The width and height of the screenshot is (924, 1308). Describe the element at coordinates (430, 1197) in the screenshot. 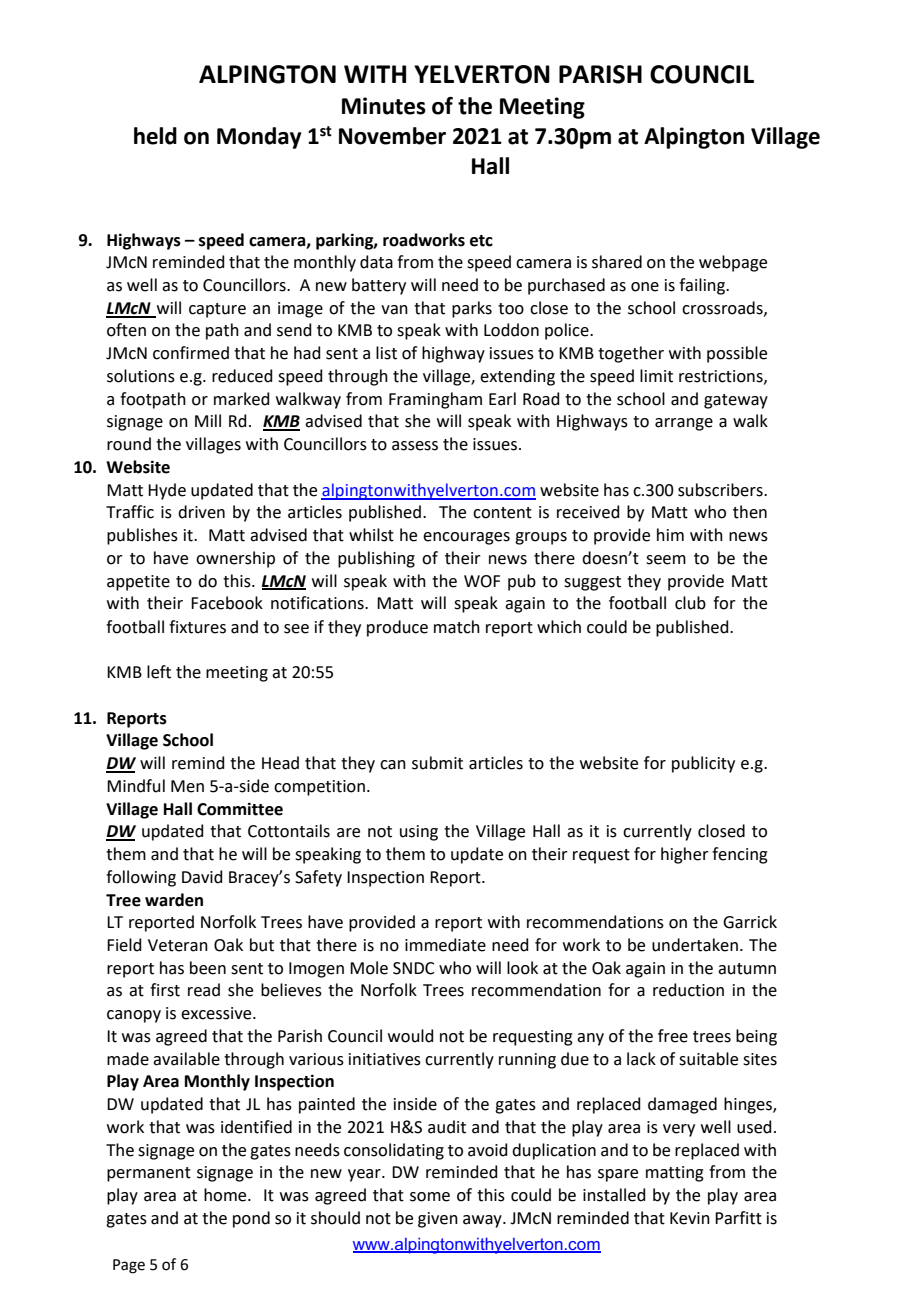

I see `some` at that location.
